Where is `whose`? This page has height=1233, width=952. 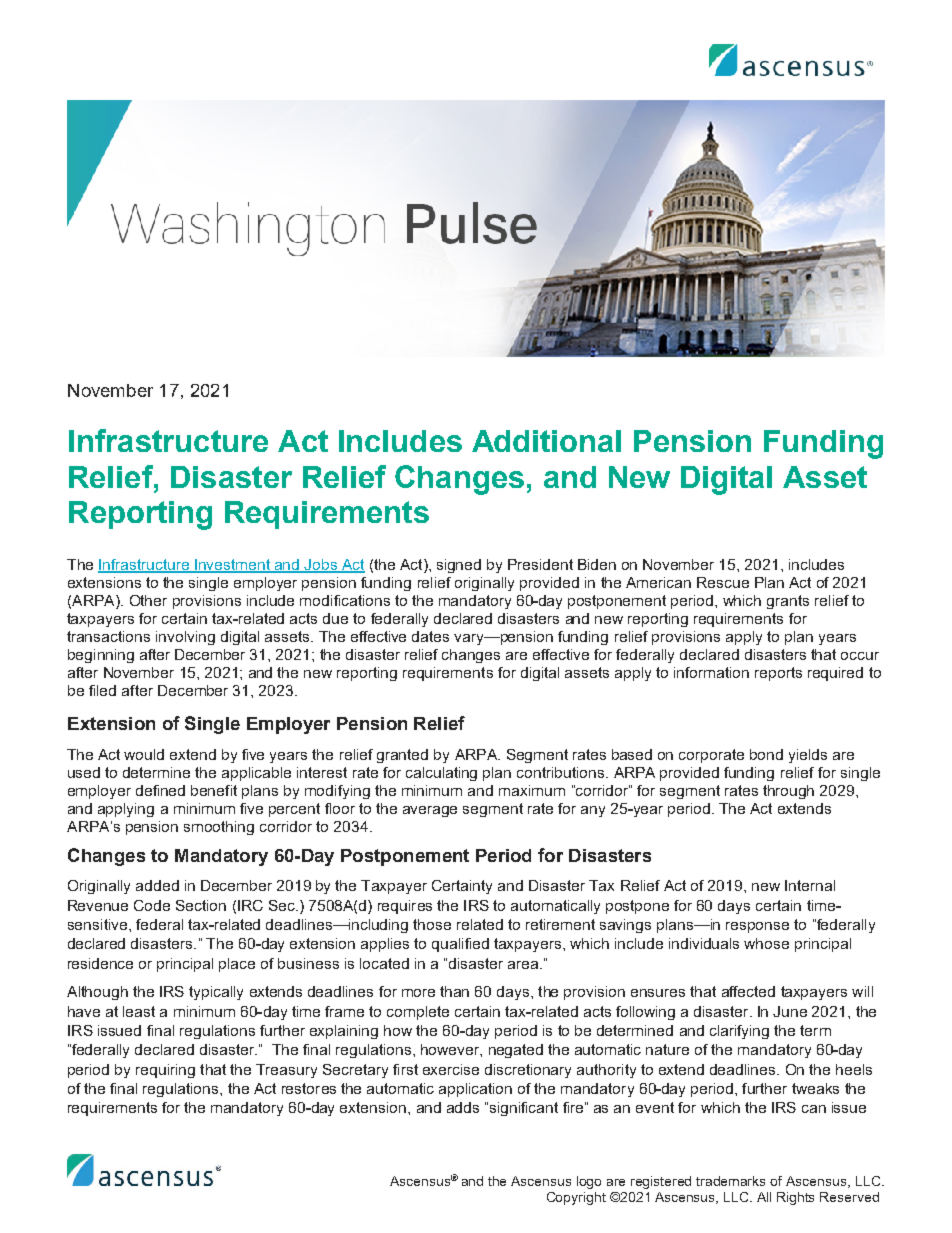
whose is located at coordinates (766, 943).
